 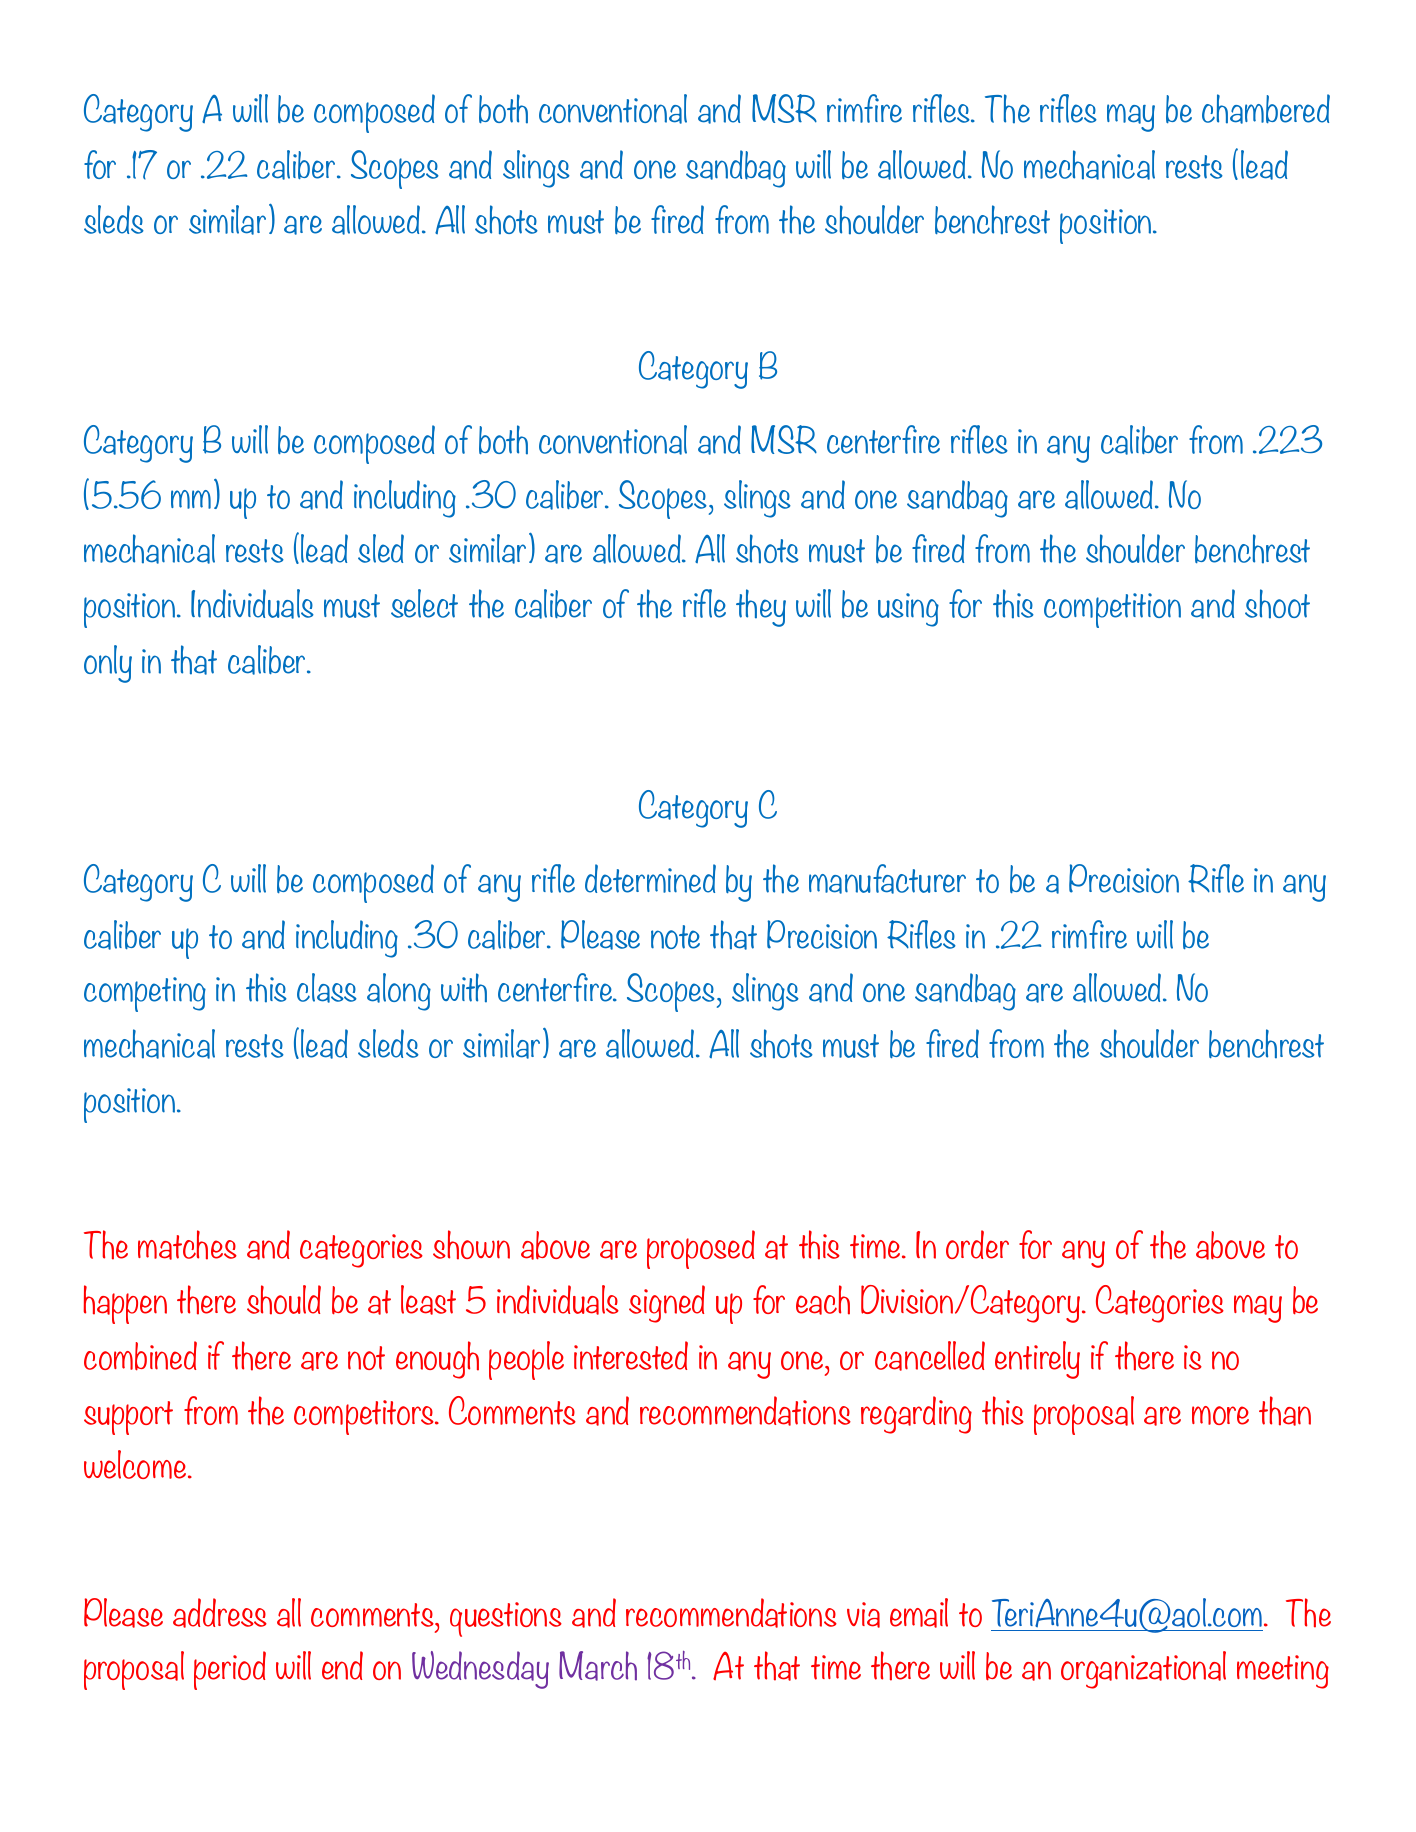 What do you see at coordinates (145, 994) in the screenshot?
I see `competing` at bounding box center [145, 994].
